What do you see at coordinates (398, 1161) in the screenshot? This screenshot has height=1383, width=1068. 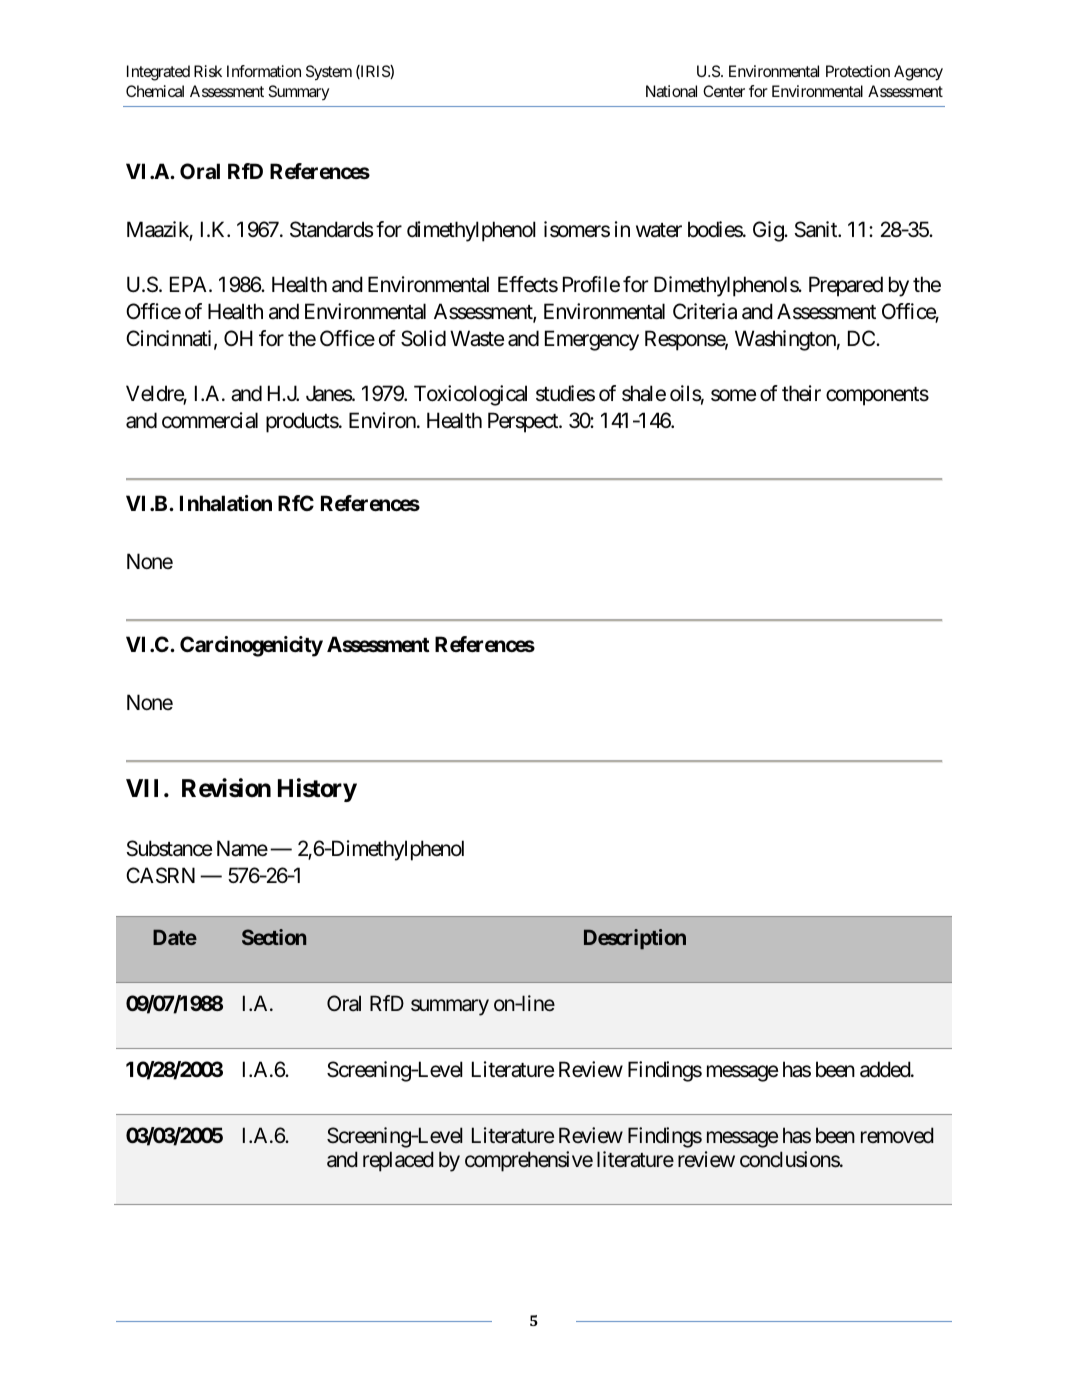 I see `replaced` at bounding box center [398, 1161].
